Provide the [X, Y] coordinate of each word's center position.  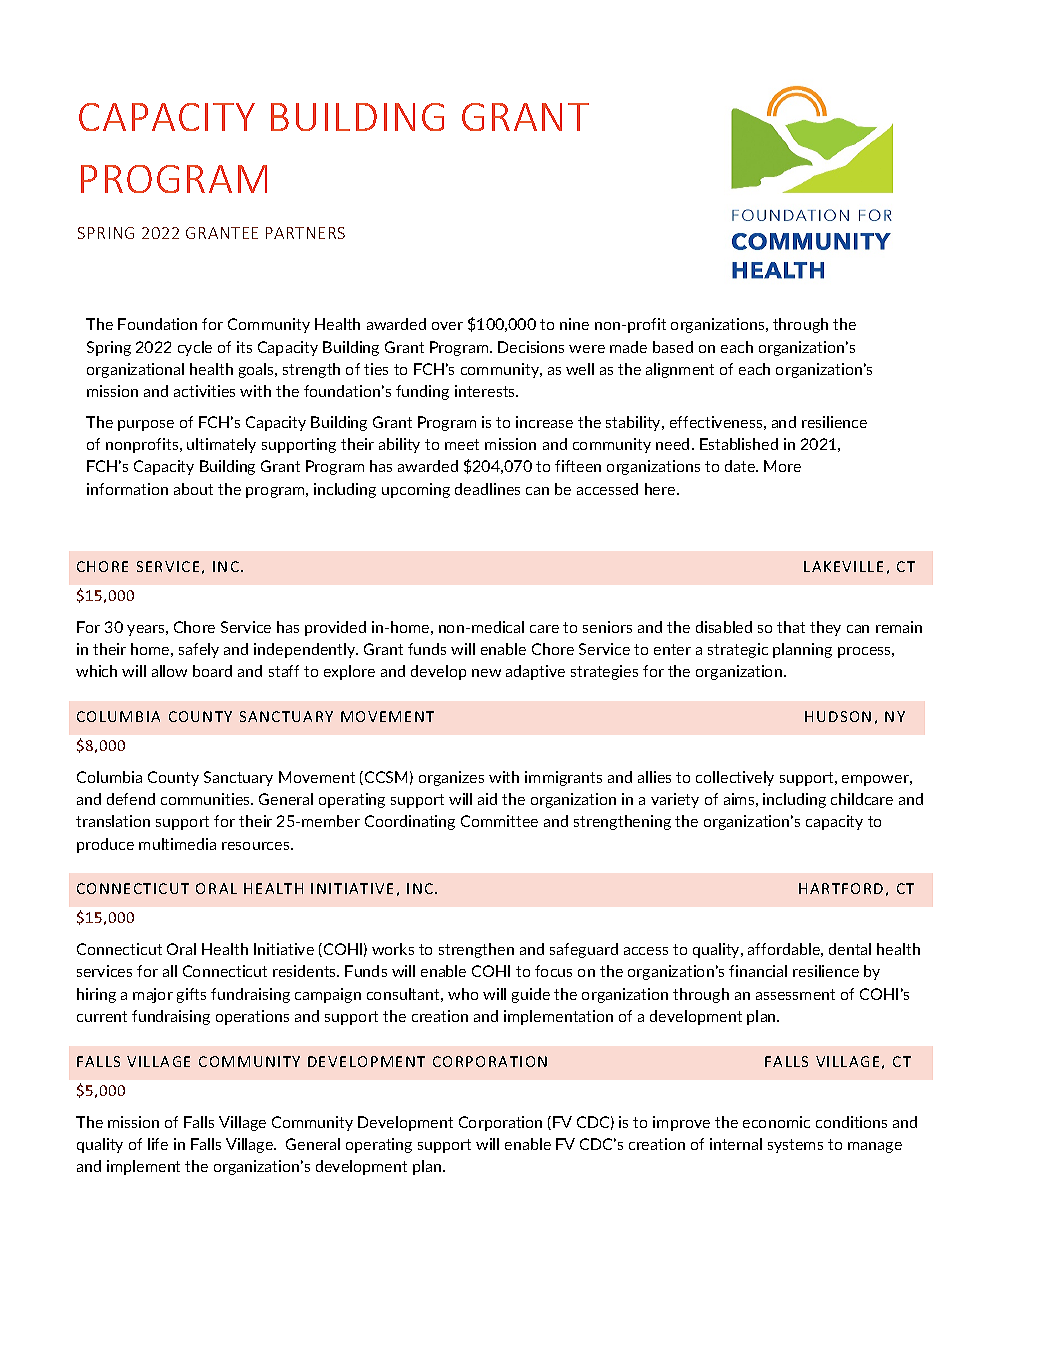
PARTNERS [305, 233]
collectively [735, 778]
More [782, 466]
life [158, 1144]
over [447, 326]
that [791, 627]
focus [553, 971]
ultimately [221, 445]
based [673, 347]
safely [199, 650]
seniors [607, 627]
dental [850, 949]
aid [487, 799]
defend [131, 799]
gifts [191, 995]
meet [462, 444]
